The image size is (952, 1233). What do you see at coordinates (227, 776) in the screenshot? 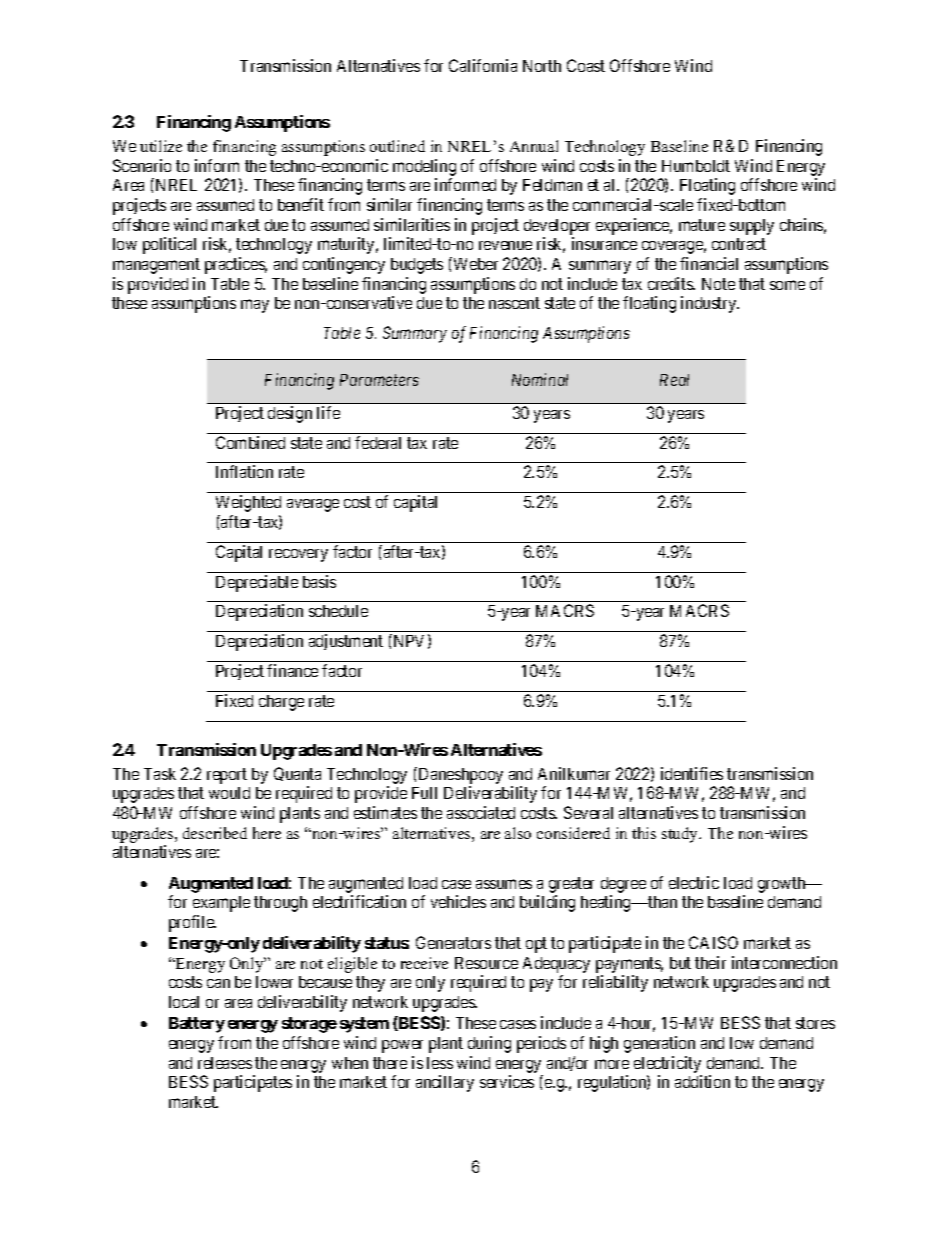
I see `report` at bounding box center [227, 776].
